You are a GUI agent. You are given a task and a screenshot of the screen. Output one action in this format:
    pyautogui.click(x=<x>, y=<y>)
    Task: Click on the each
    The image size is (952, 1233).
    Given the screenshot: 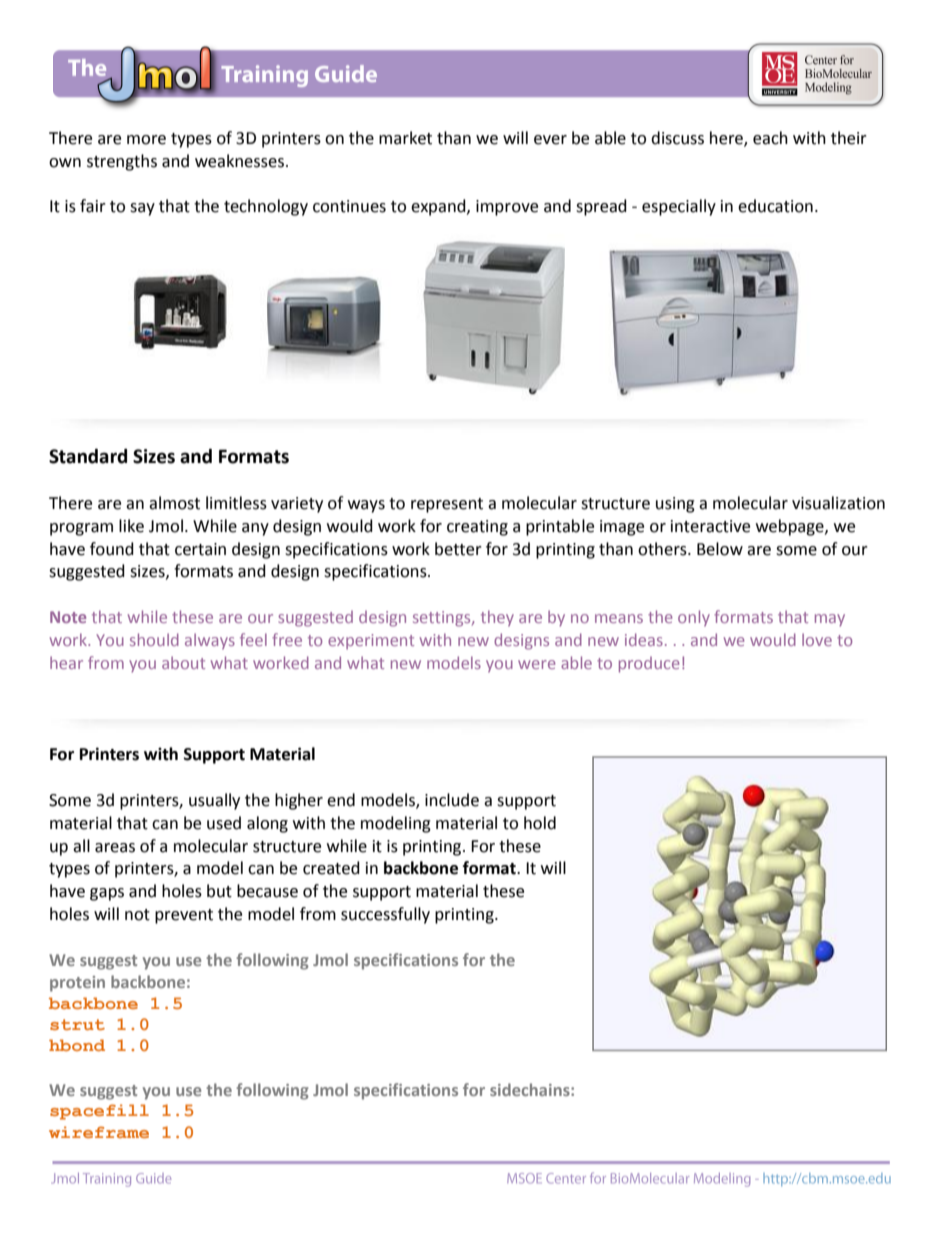 What is the action you would take?
    pyautogui.click(x=770, y=138)
